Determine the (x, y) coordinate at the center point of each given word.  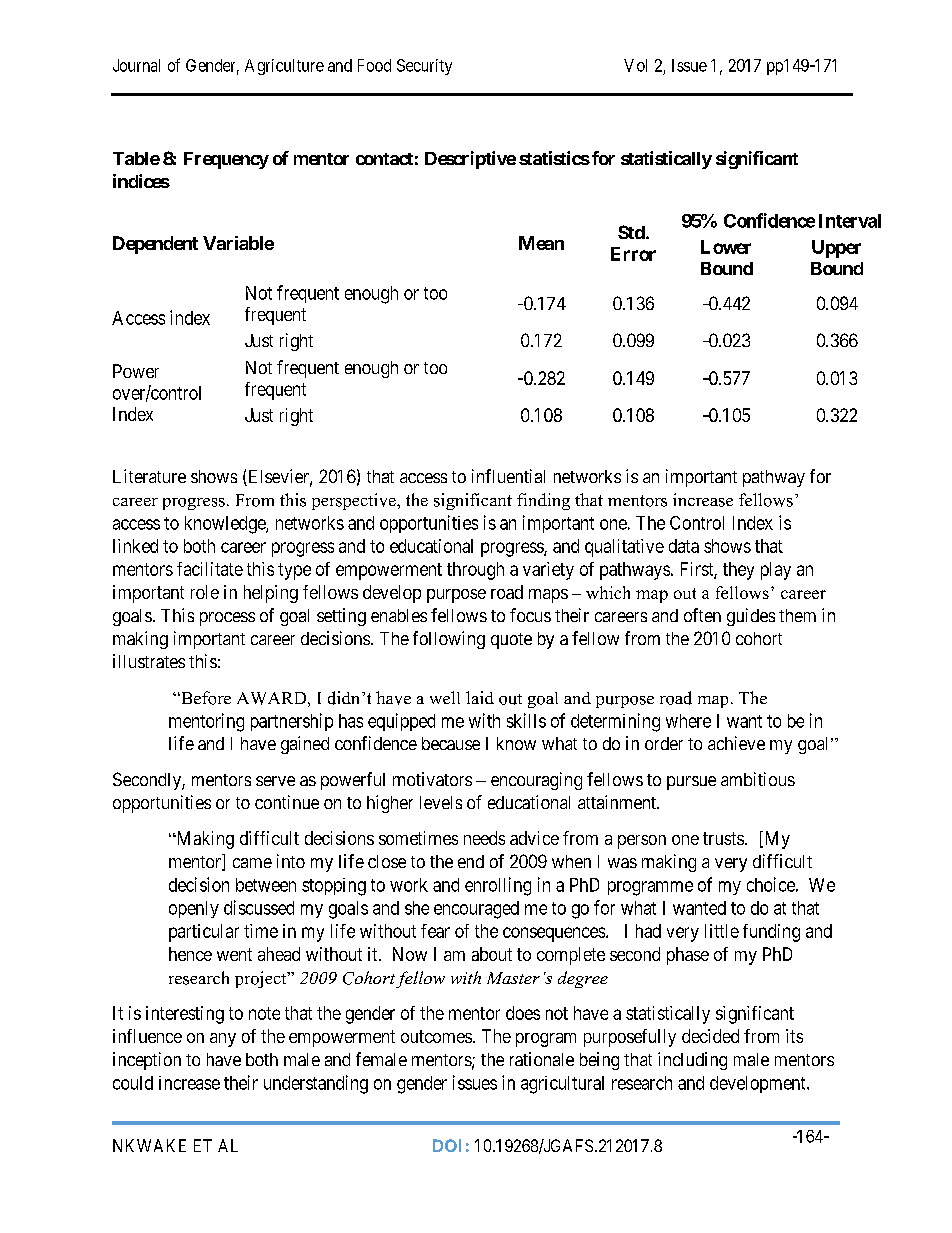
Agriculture (284, 67)
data (684, 546)
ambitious (758, 779)
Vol (635, 65)
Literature (149, 476)
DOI (447, 1145)
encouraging (536, 781)
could (133, 1083)
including (692, 1061)
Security (424, 67)
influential (508, 476)
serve (275, 781)
